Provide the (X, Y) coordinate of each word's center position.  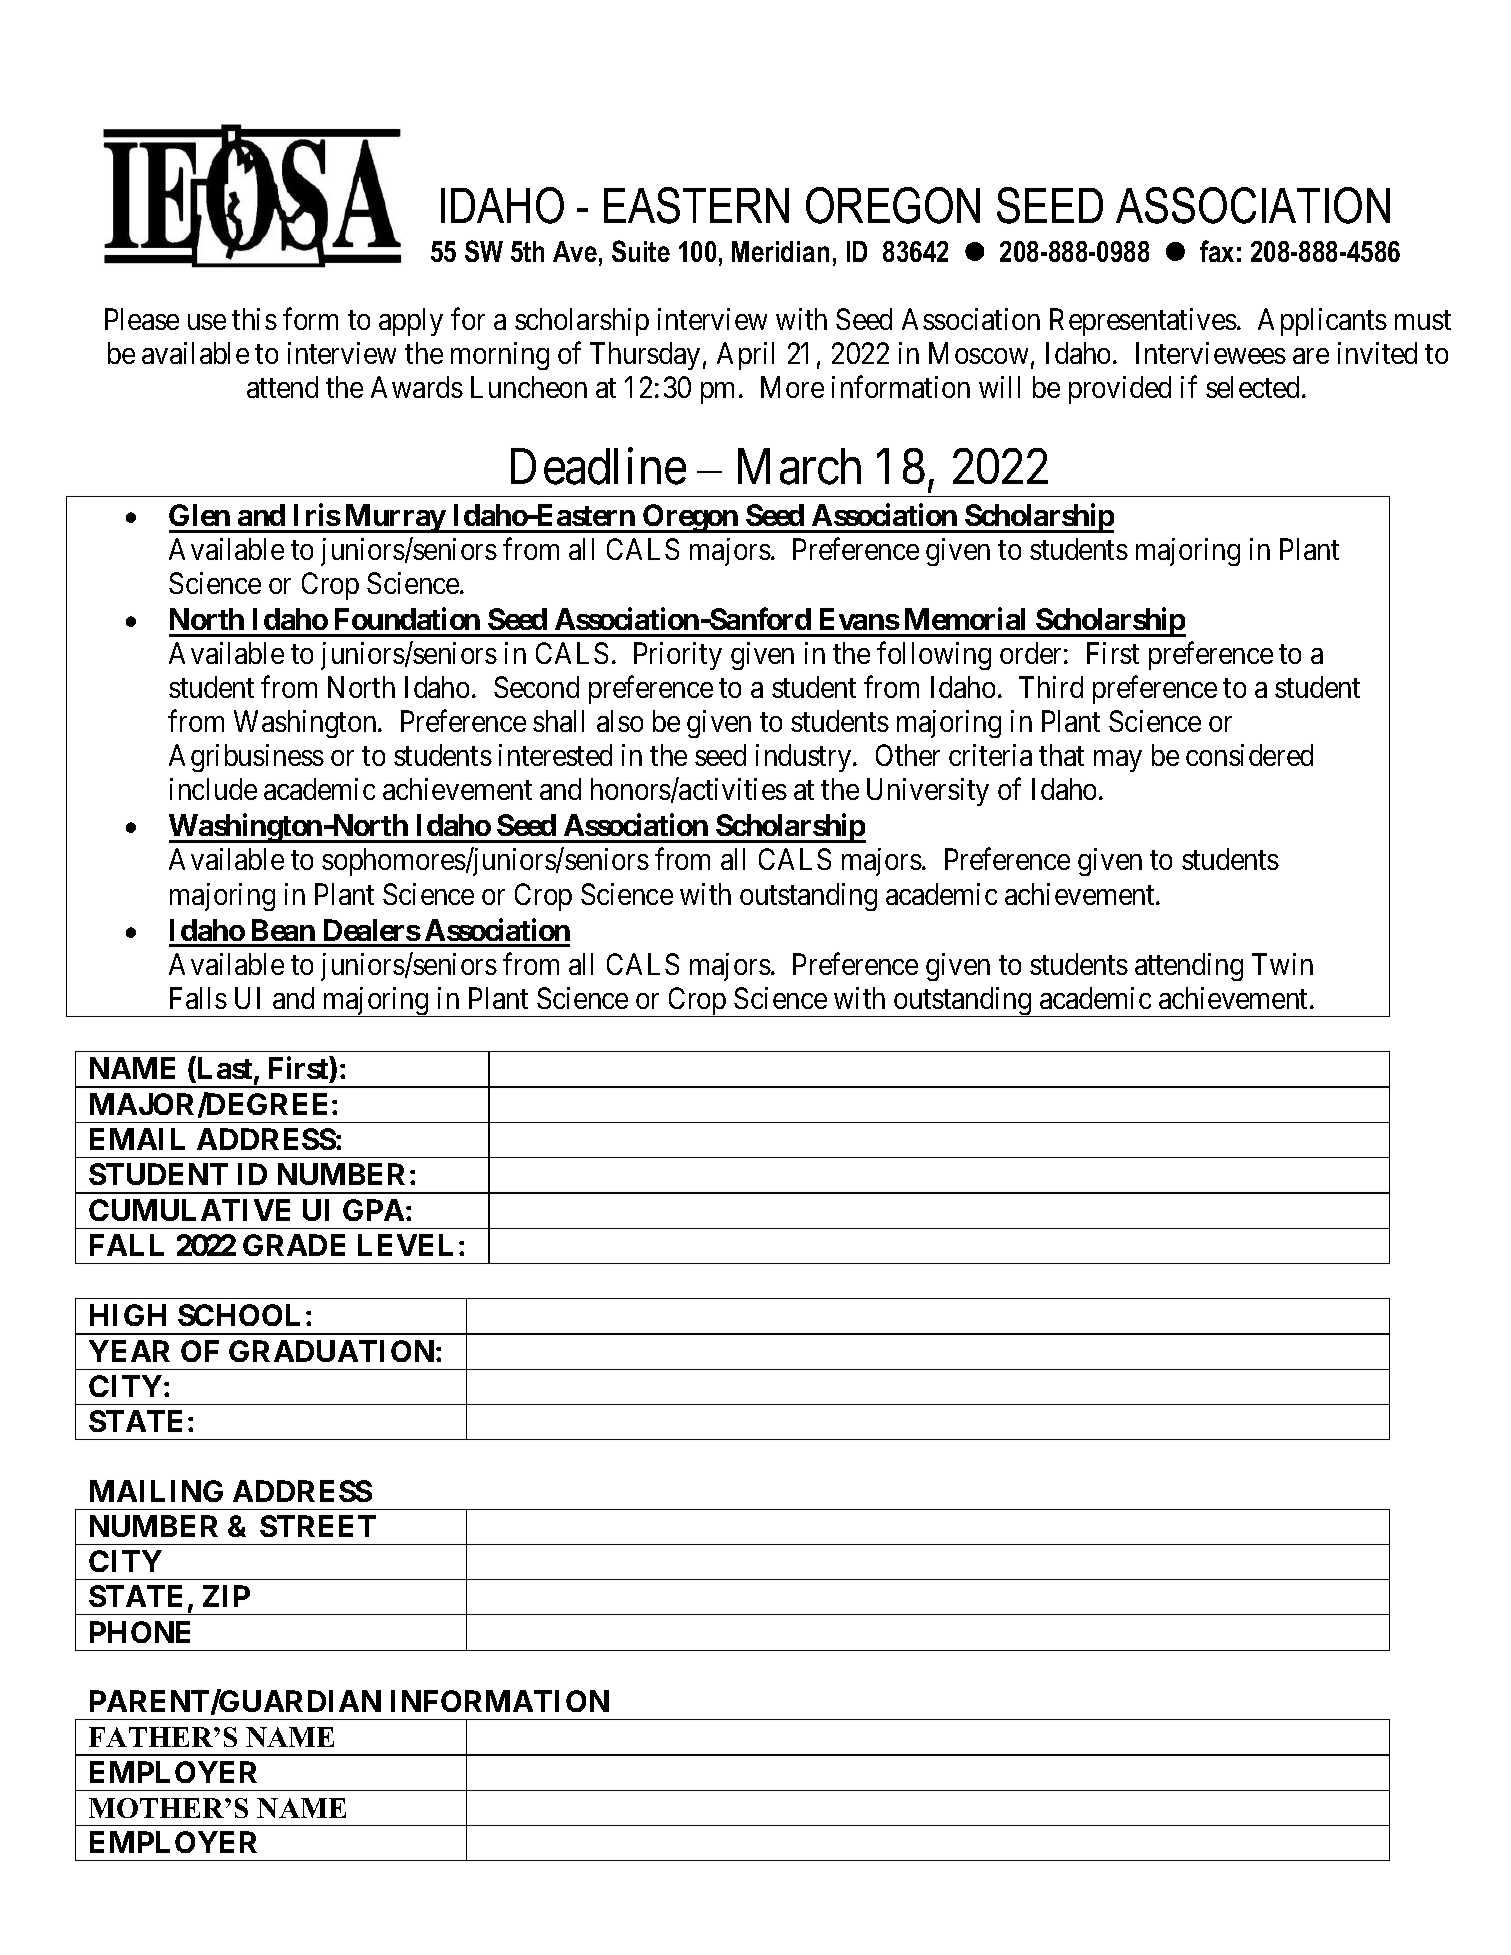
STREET (318, 1526)
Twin (1282, 964)
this (254, 319)
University (928, 792)
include (213, 789)
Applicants (1322, 322)
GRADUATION (331, 1351)
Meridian (780, 251)
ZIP (226, 1596)
